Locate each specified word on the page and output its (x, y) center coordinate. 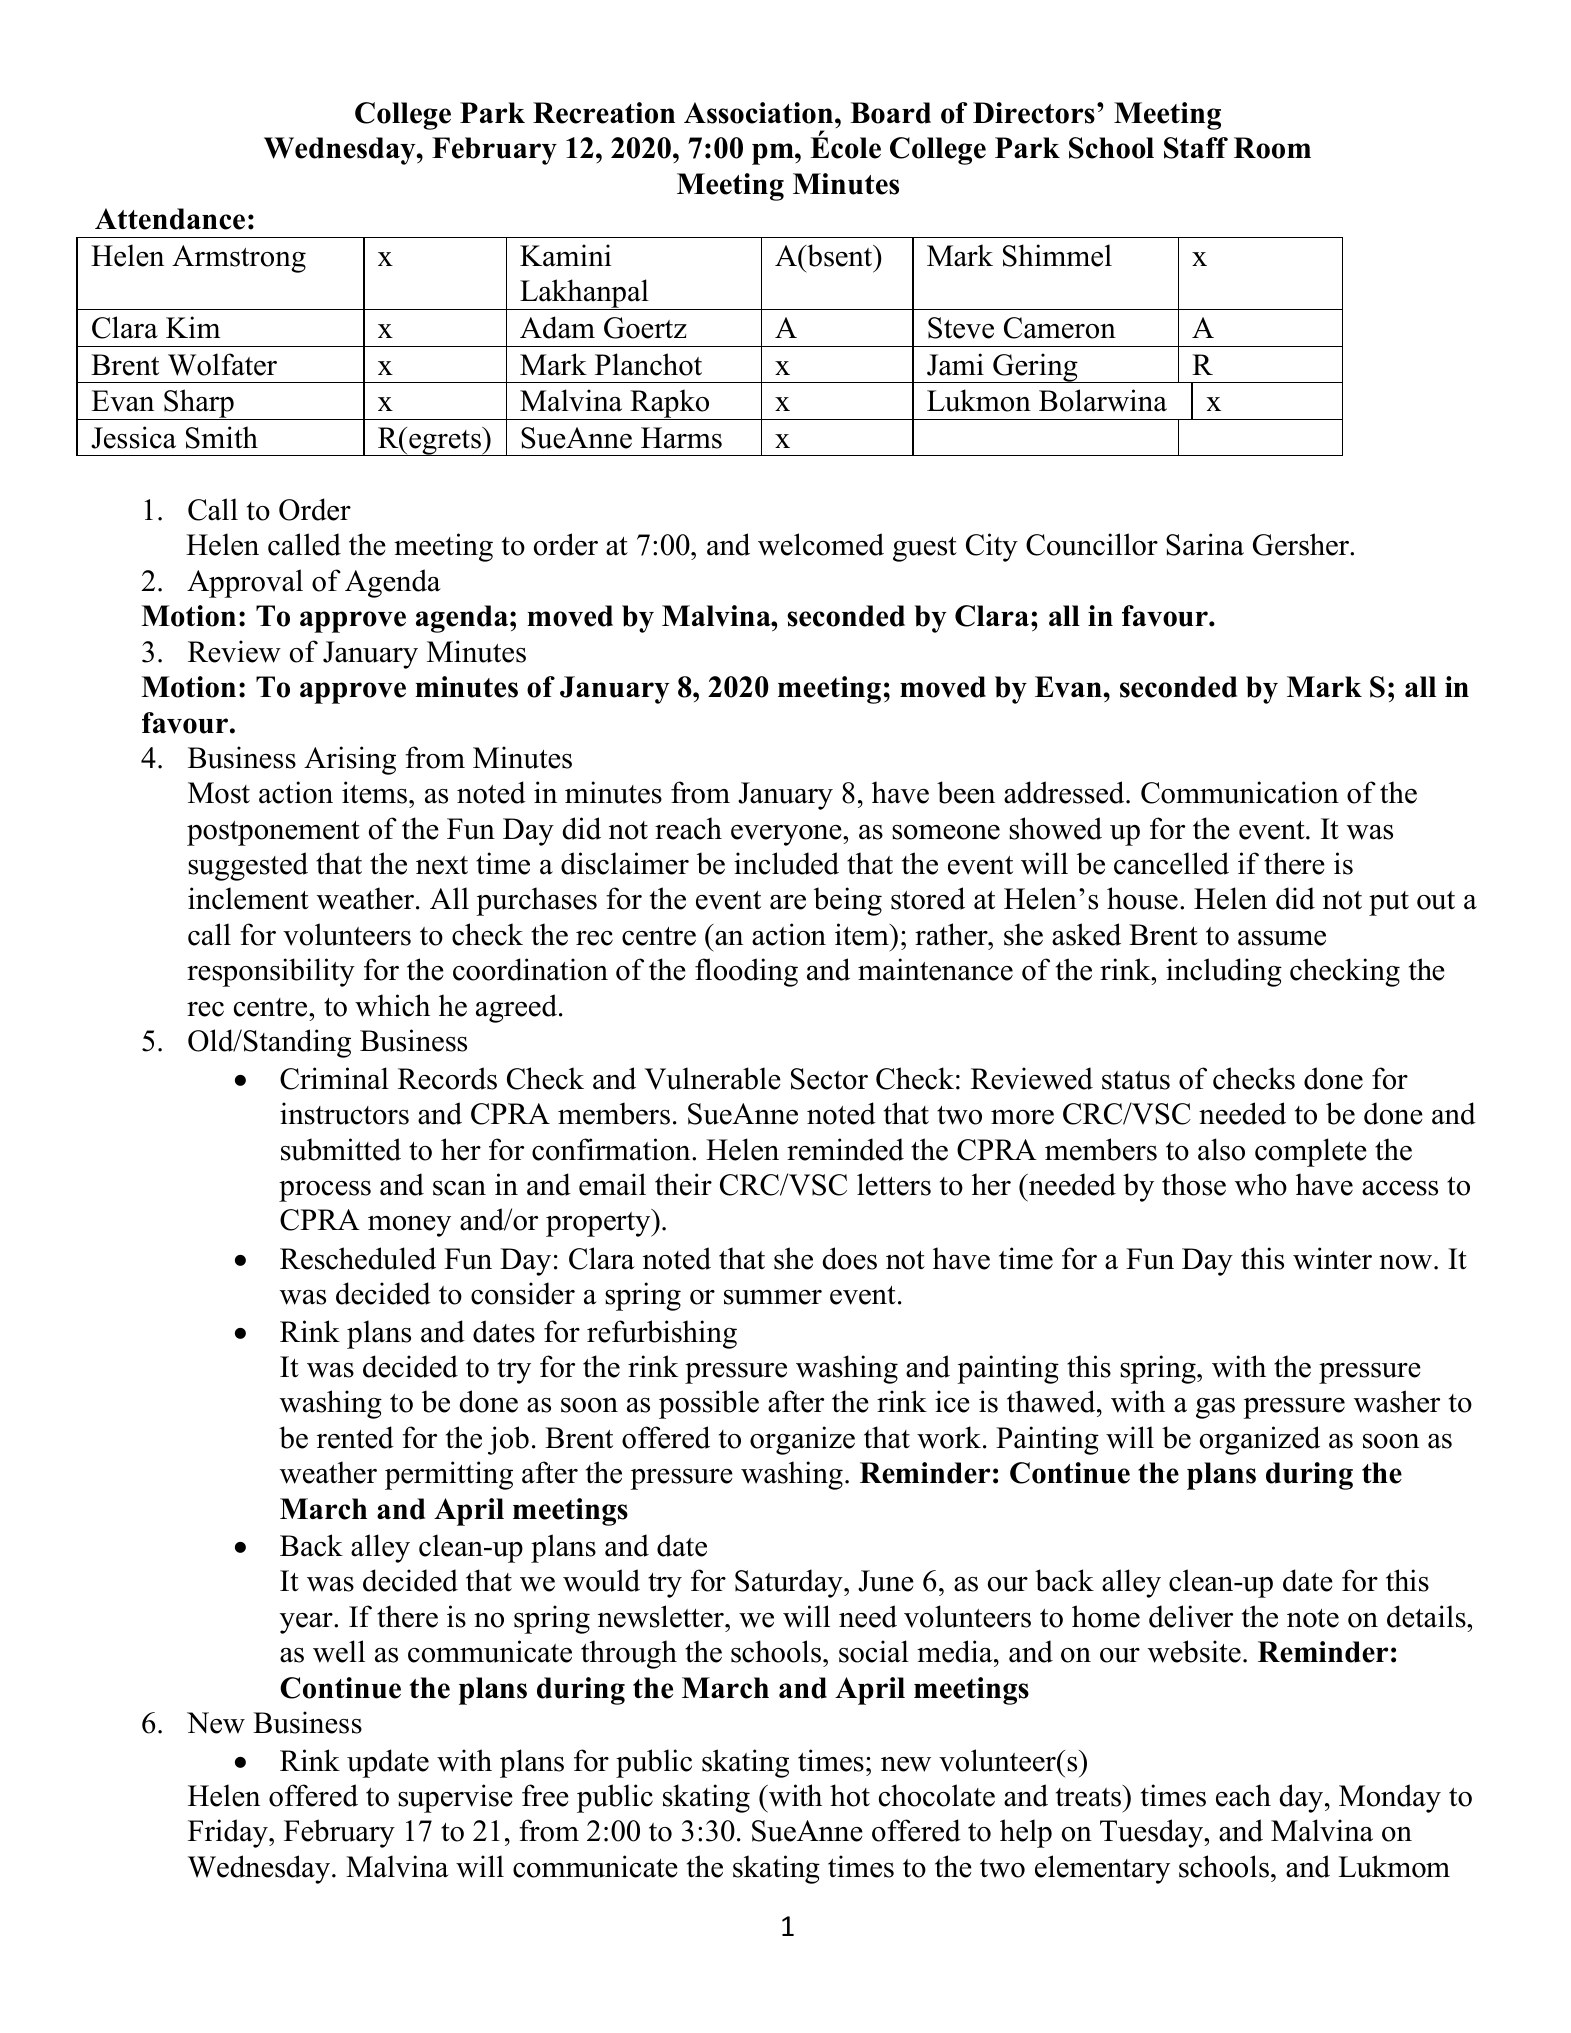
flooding (746, 972)
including (1224, 972)
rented (355, 1437)
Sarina (1205, 544)
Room (1272, 148)
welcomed (821, 544)
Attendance (170, 219)
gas (1215, 1408)
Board (890, 113)
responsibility (271, 972)
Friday (229, 1833)
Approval (245, 583)
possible (709, 1404)
